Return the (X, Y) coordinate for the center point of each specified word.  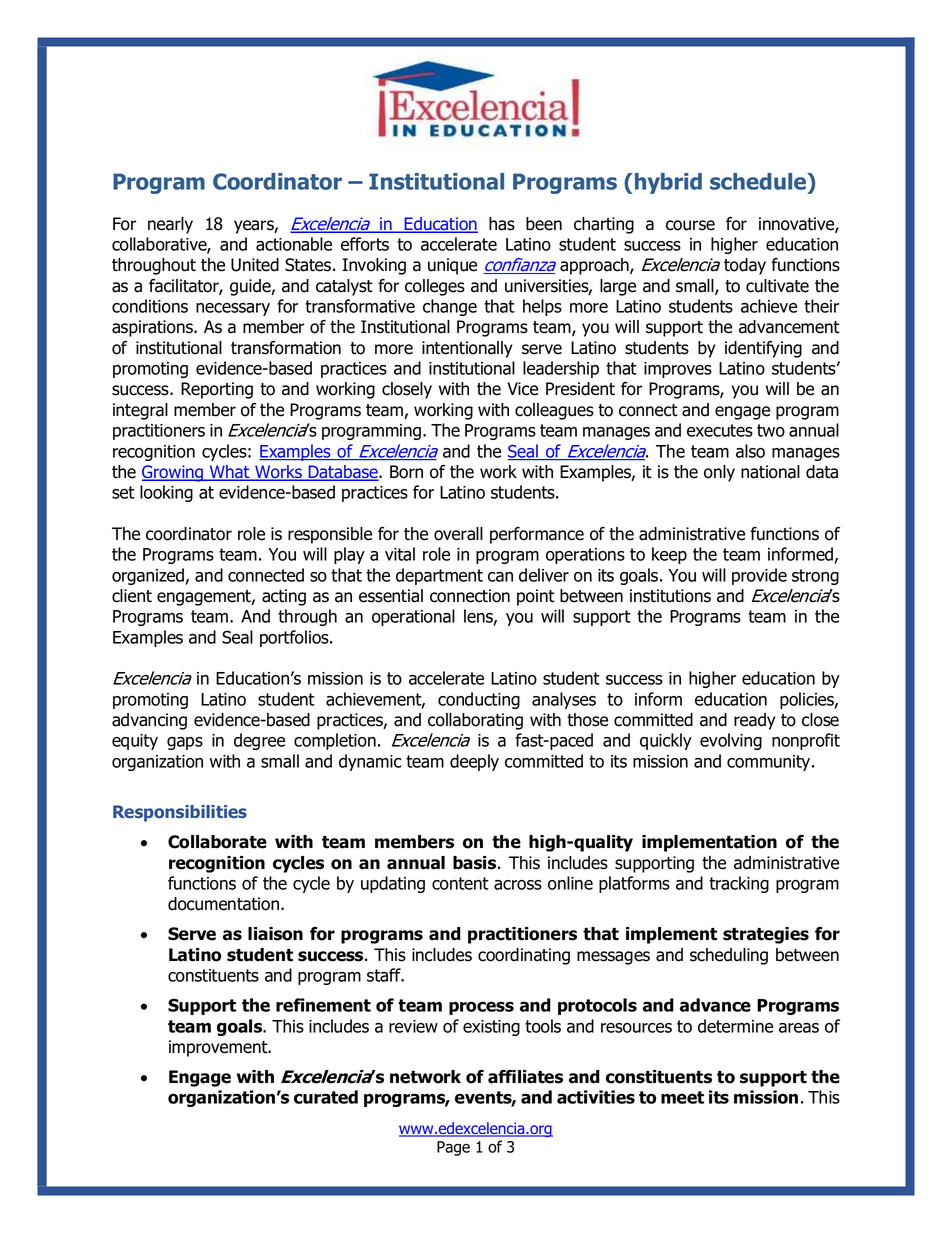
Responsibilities (180, 813)
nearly (170, 225)
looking (166, 493)
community (770, 763)
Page (453, 1148)
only (719, 473)
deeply (474, 762)
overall (458, 534)
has (502, 224)
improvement (219, 1048)
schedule (759, 183)
